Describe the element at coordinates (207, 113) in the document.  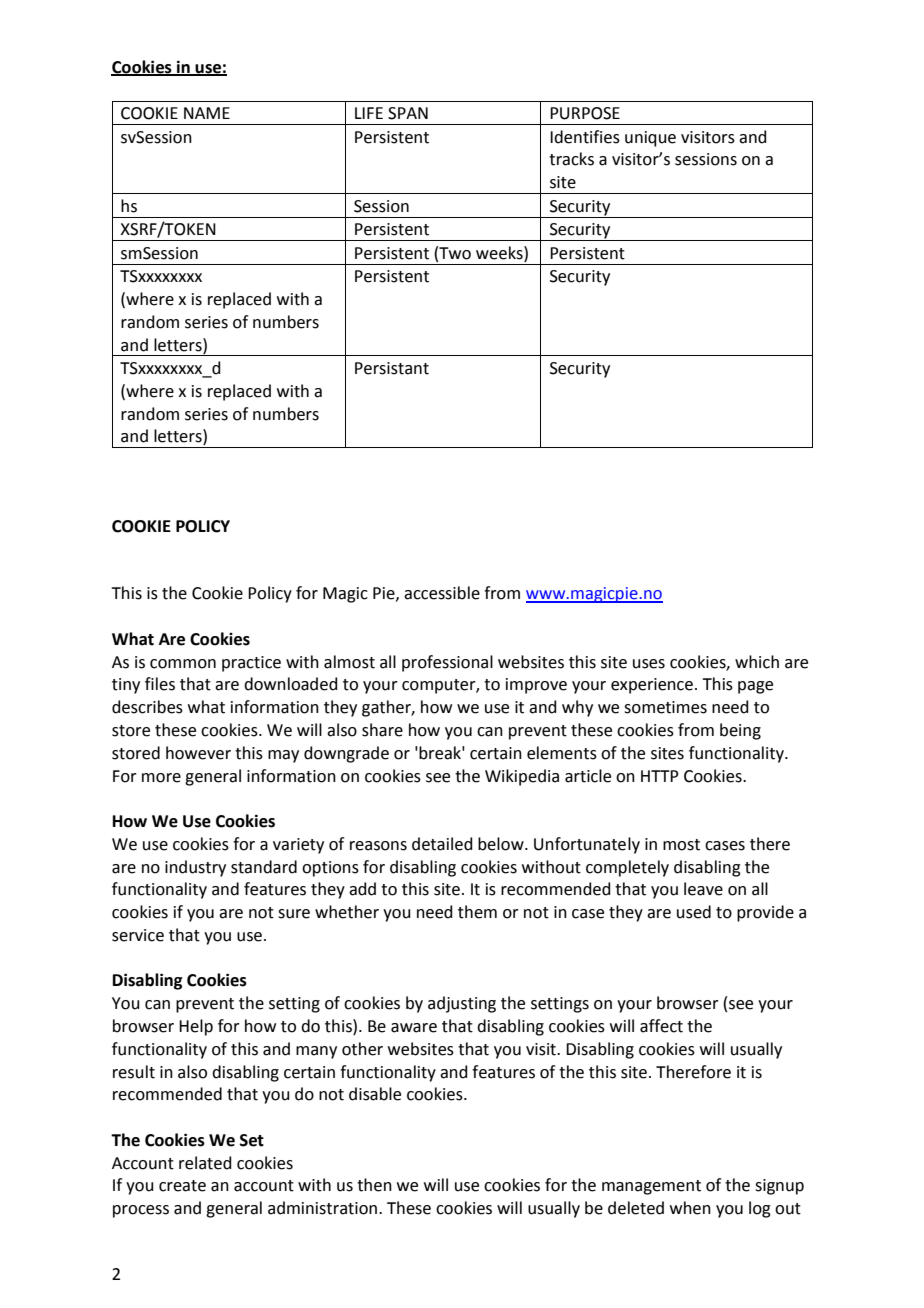
I see `NAME` at that location.
